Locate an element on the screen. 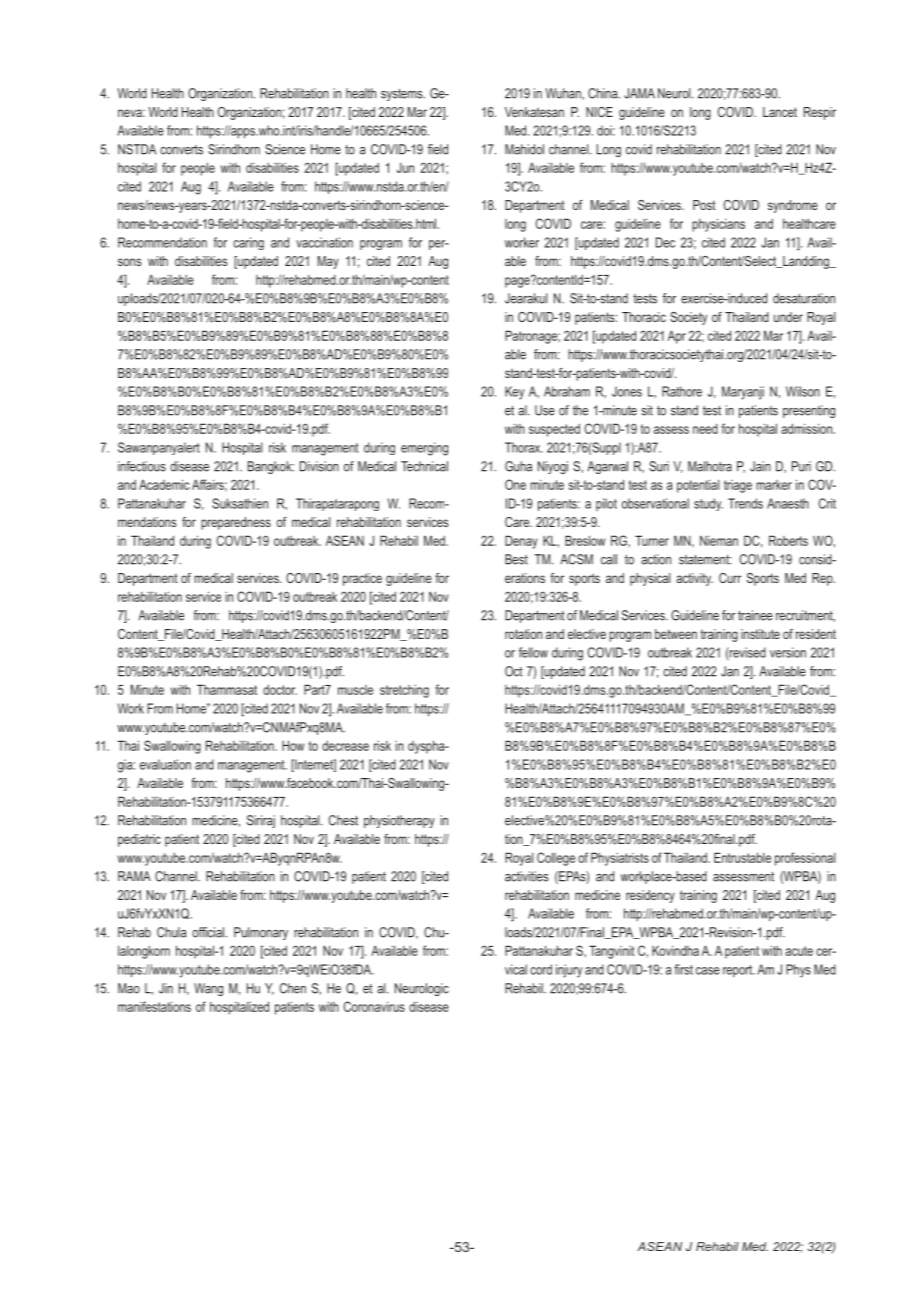 The height and width of the screenshot is (1308, 924). Thorax is located at coordinates (524, 447).
